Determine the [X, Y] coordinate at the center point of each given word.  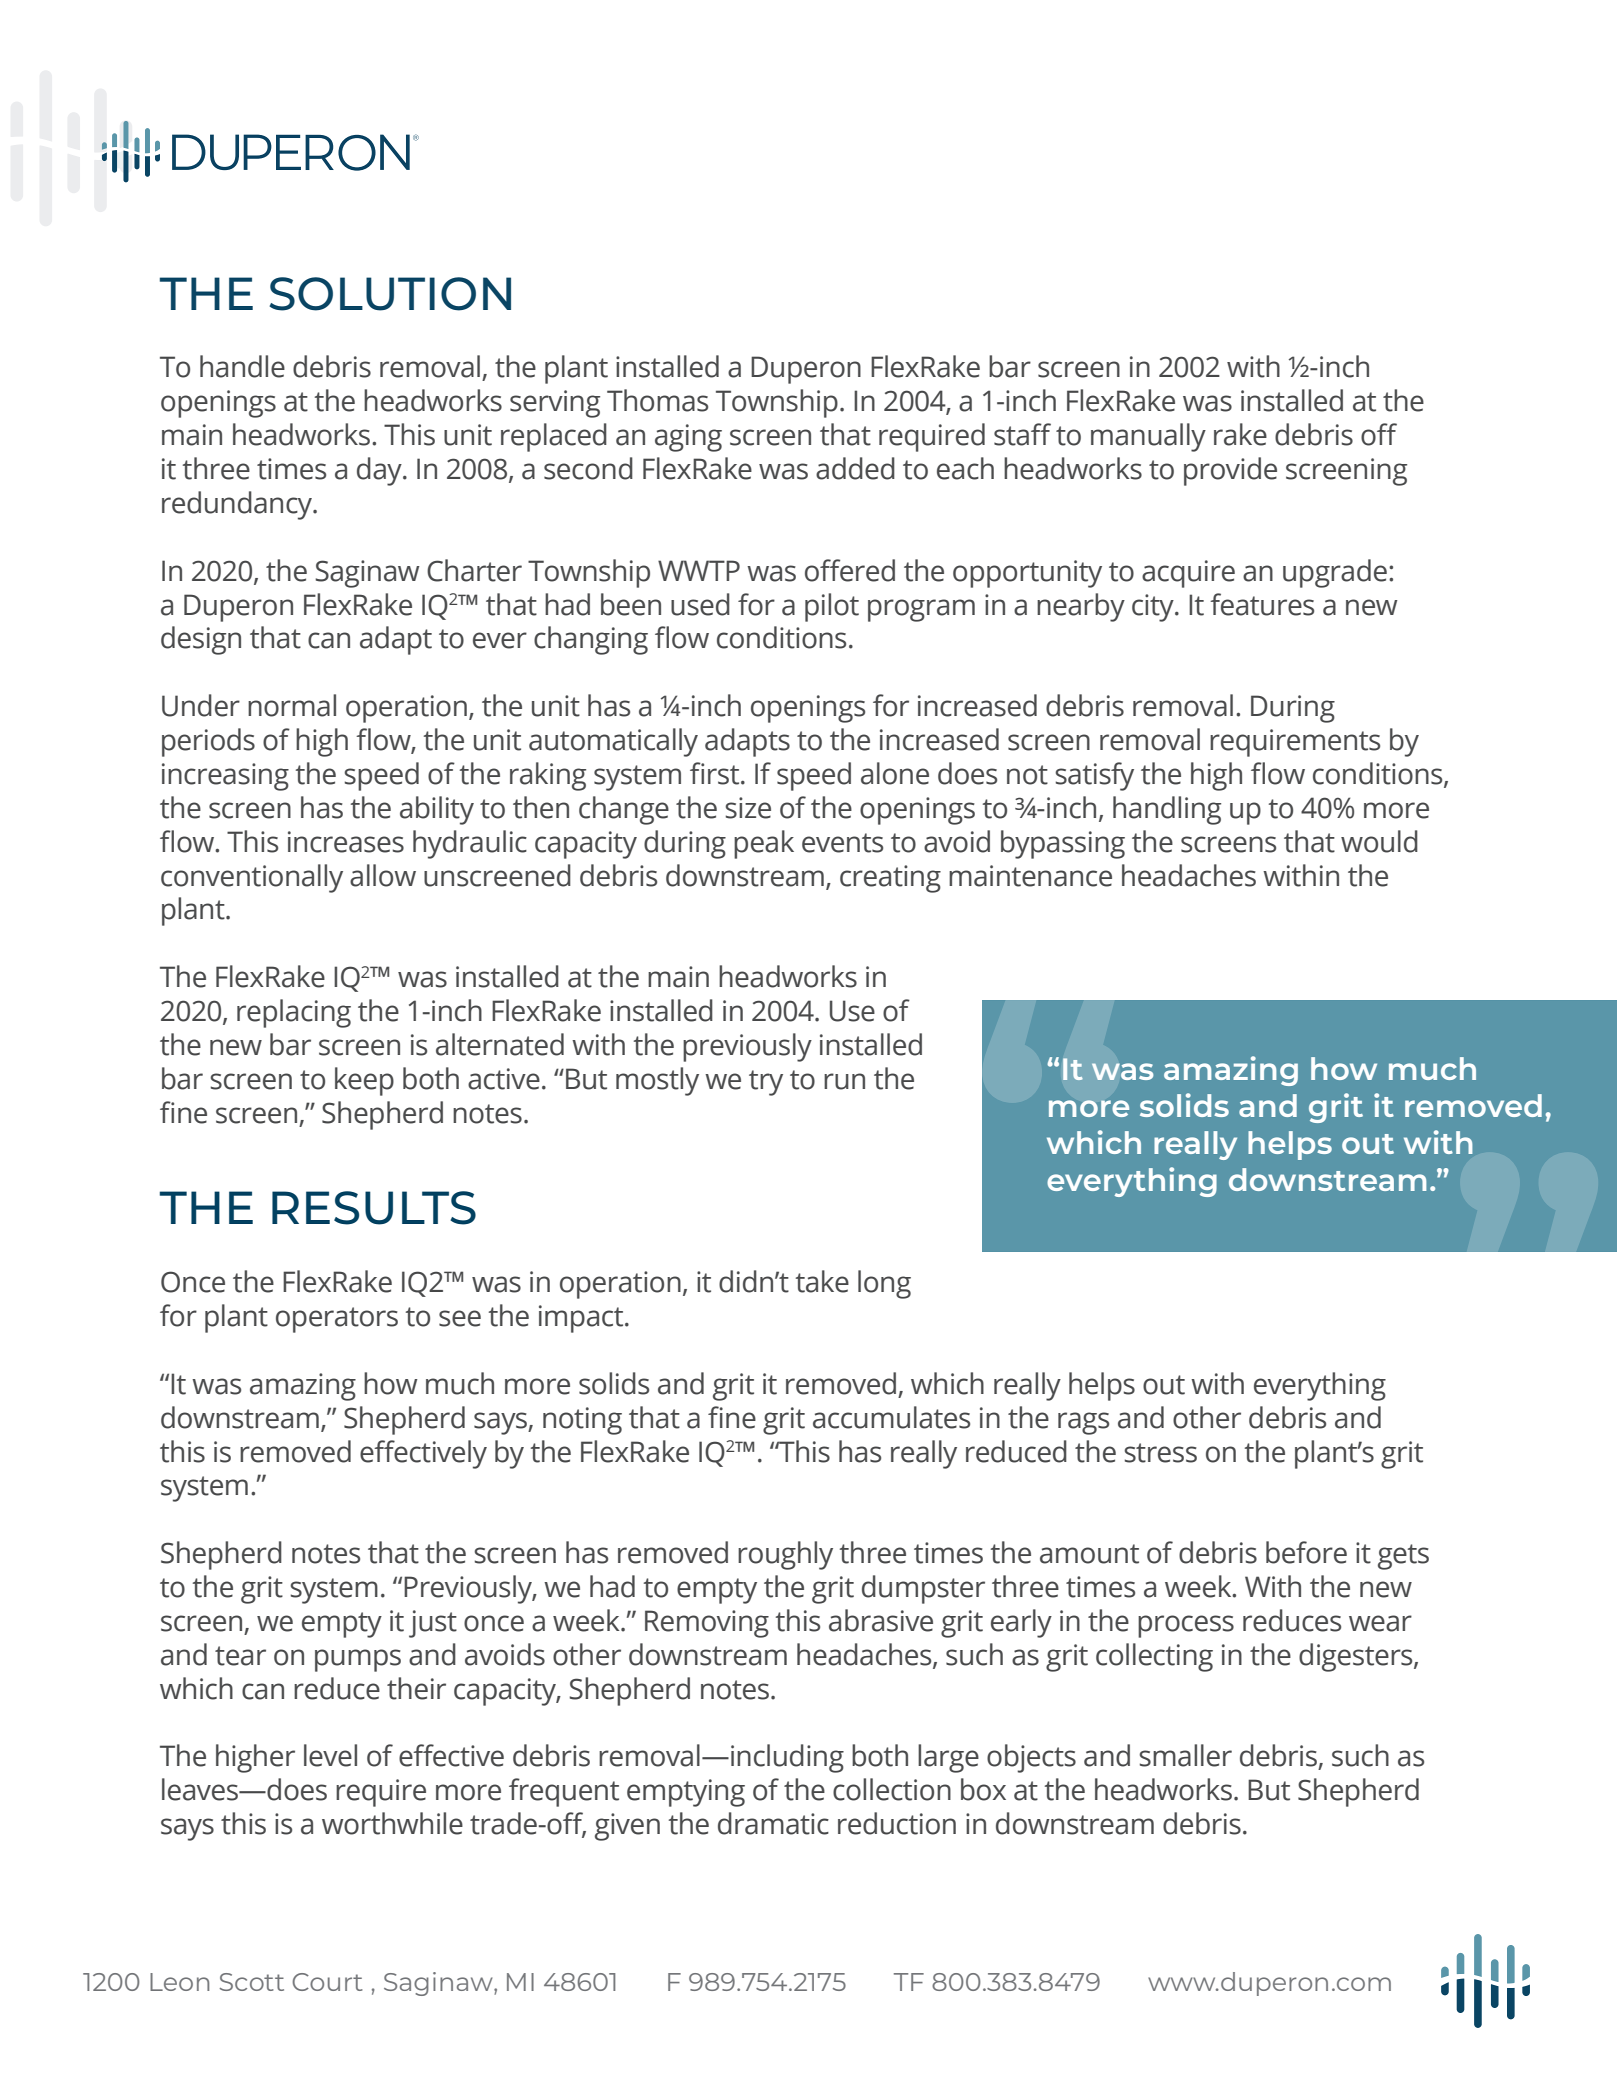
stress [1160, 1453]
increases [346, 842]
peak [764, 844]
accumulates [891, 1417]
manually [1148, 437]
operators [337, 1320]
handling [1167, 810]
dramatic [773, 1823]
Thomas [657, 400]
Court [327, 1982]
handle [242, 366]
